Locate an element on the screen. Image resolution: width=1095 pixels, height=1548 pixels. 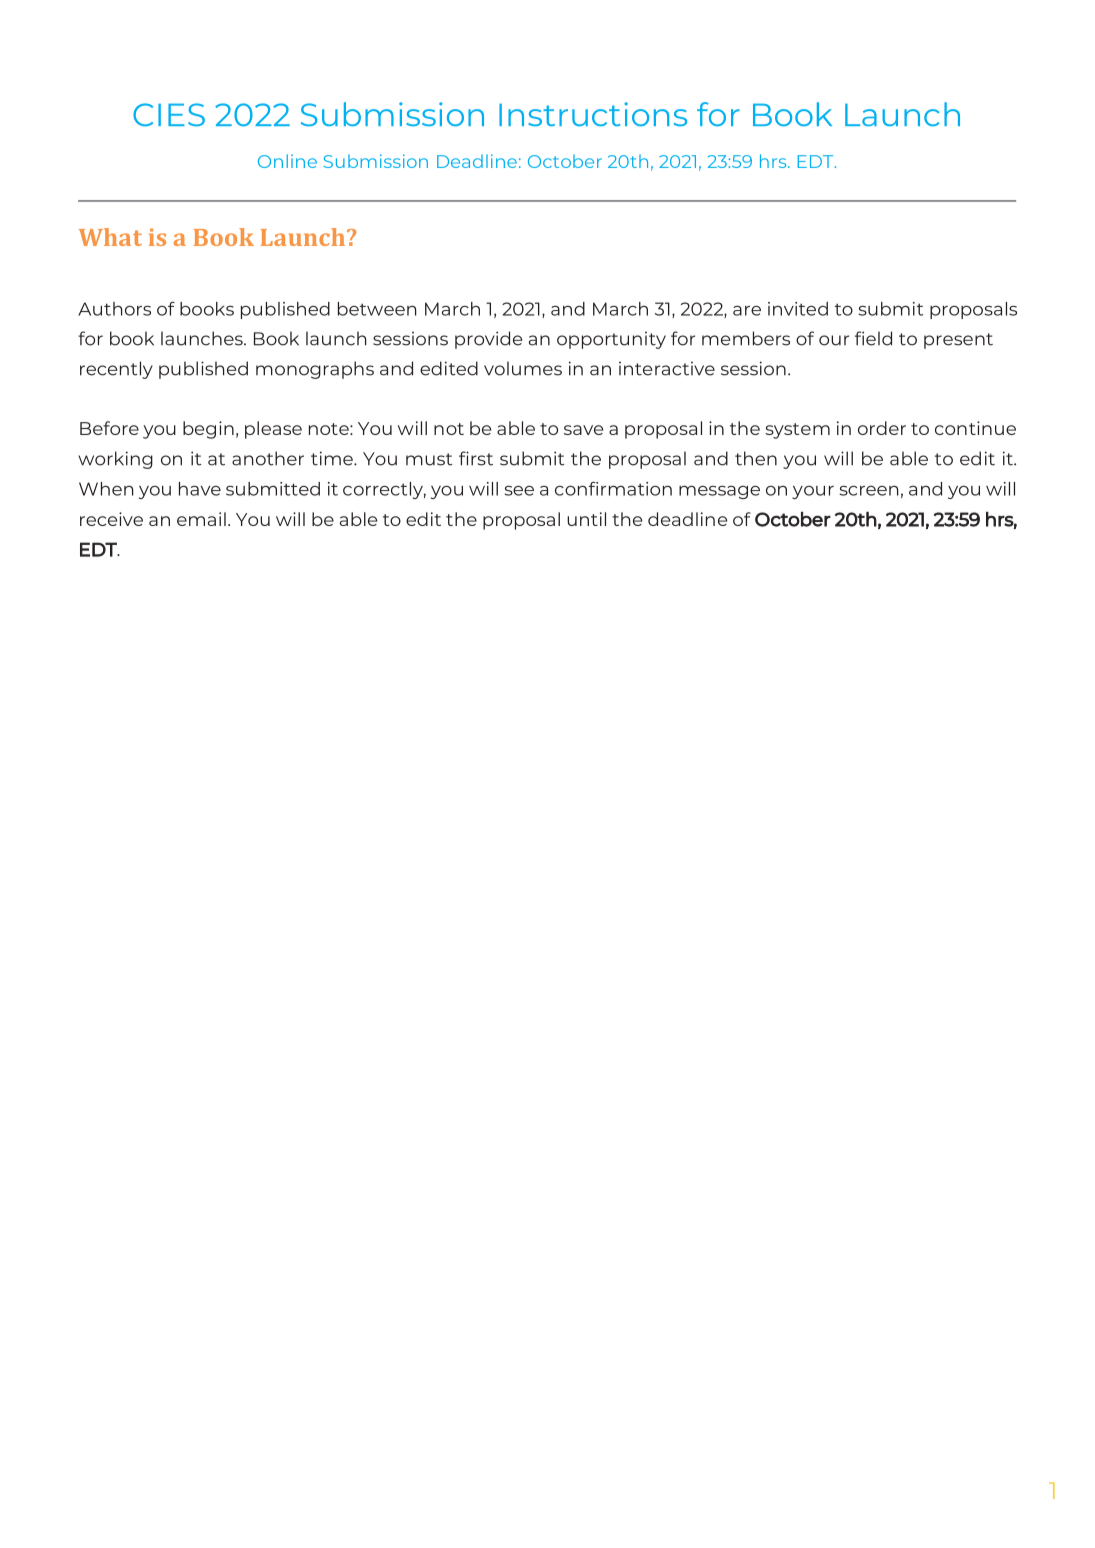
until is located at coordinates (586, 519).
